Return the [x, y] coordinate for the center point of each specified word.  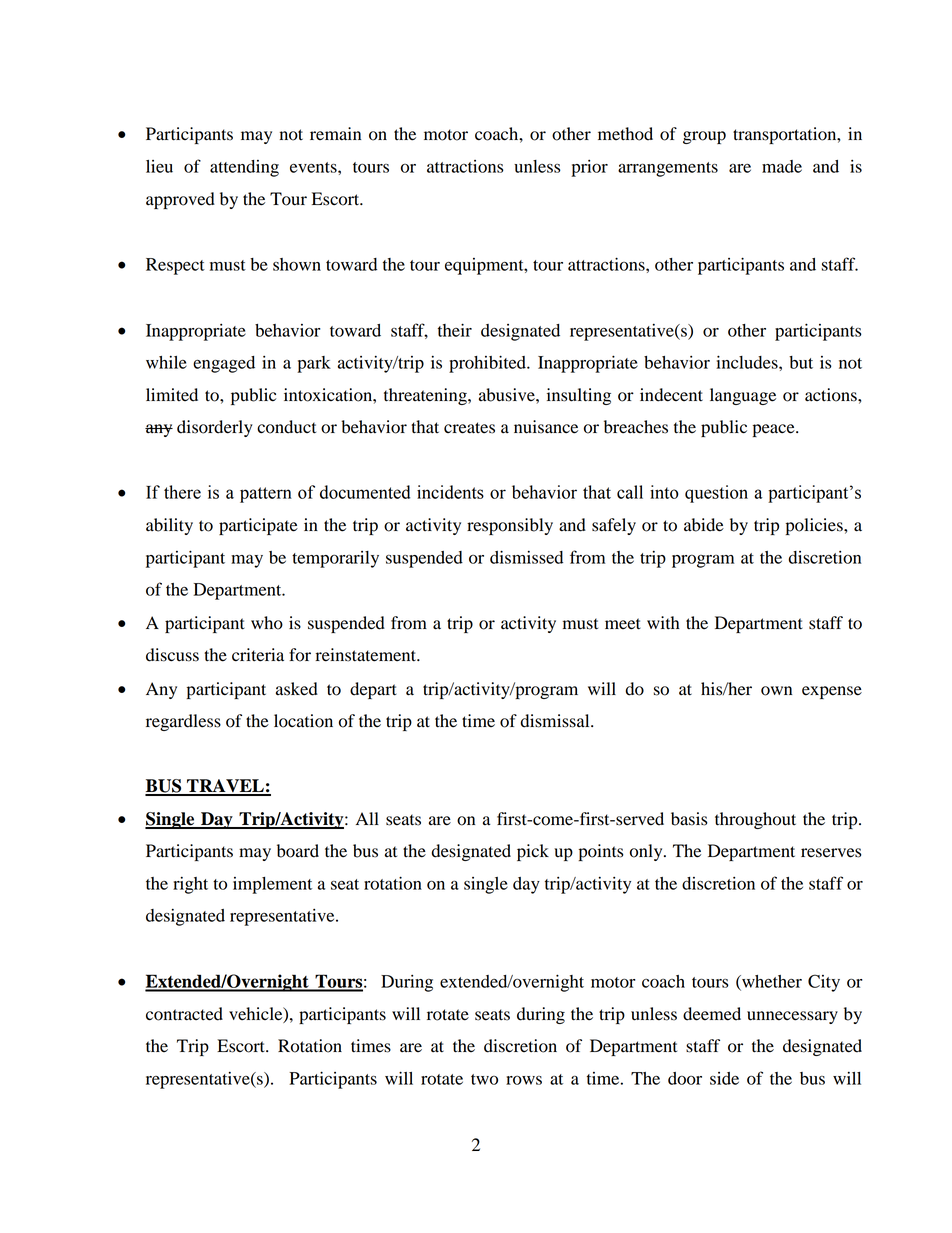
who [267, 623]
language [743, 396]
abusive [508, 395]
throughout [755, 820]
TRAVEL [225, 787]
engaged [224, 364]
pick [533, 852]
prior [589, 168]
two [484, 1079]
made [782, 166]
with [663, 623]
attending [244, 168]
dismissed [526, 557]
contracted [184, 1014]
